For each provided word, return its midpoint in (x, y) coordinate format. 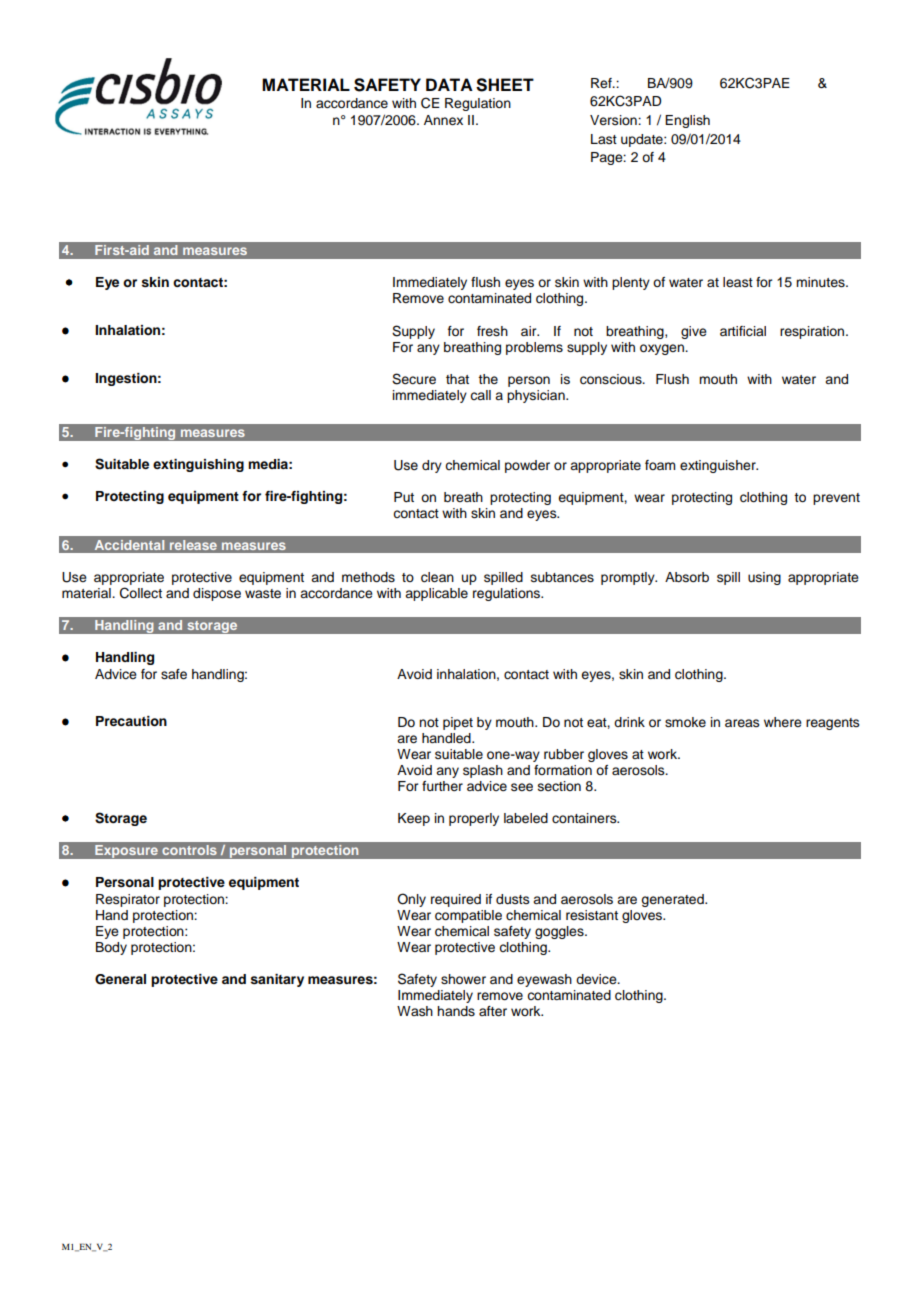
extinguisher (719, 466)
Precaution (131, 721)
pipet (458, 723)
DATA (449, 84)
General (120, 979)
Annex (443, 120)
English (687, 121)
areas (742, 723)
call (480, 395)
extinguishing (198, 465)
